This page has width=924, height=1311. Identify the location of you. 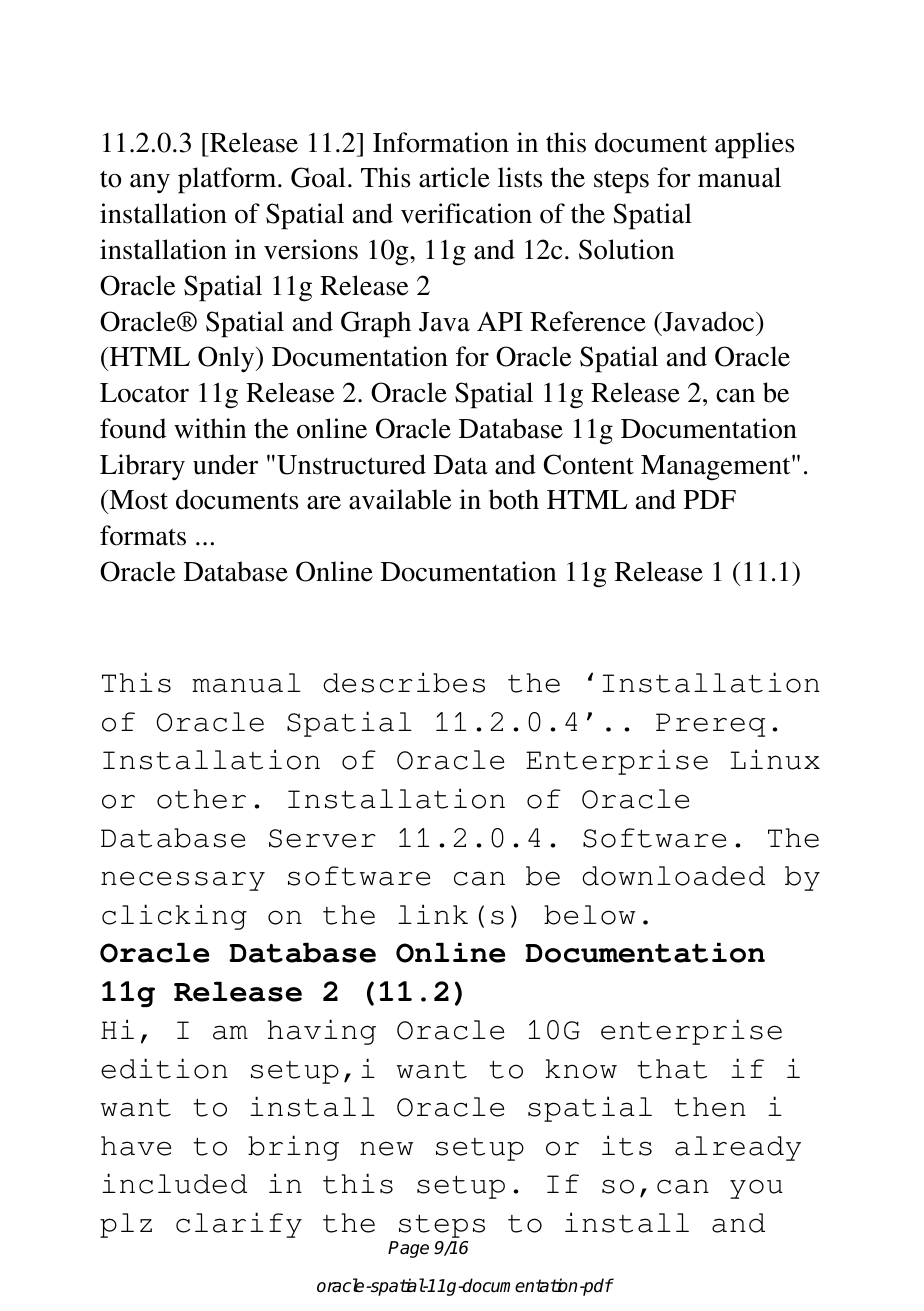
(756, 1189).
